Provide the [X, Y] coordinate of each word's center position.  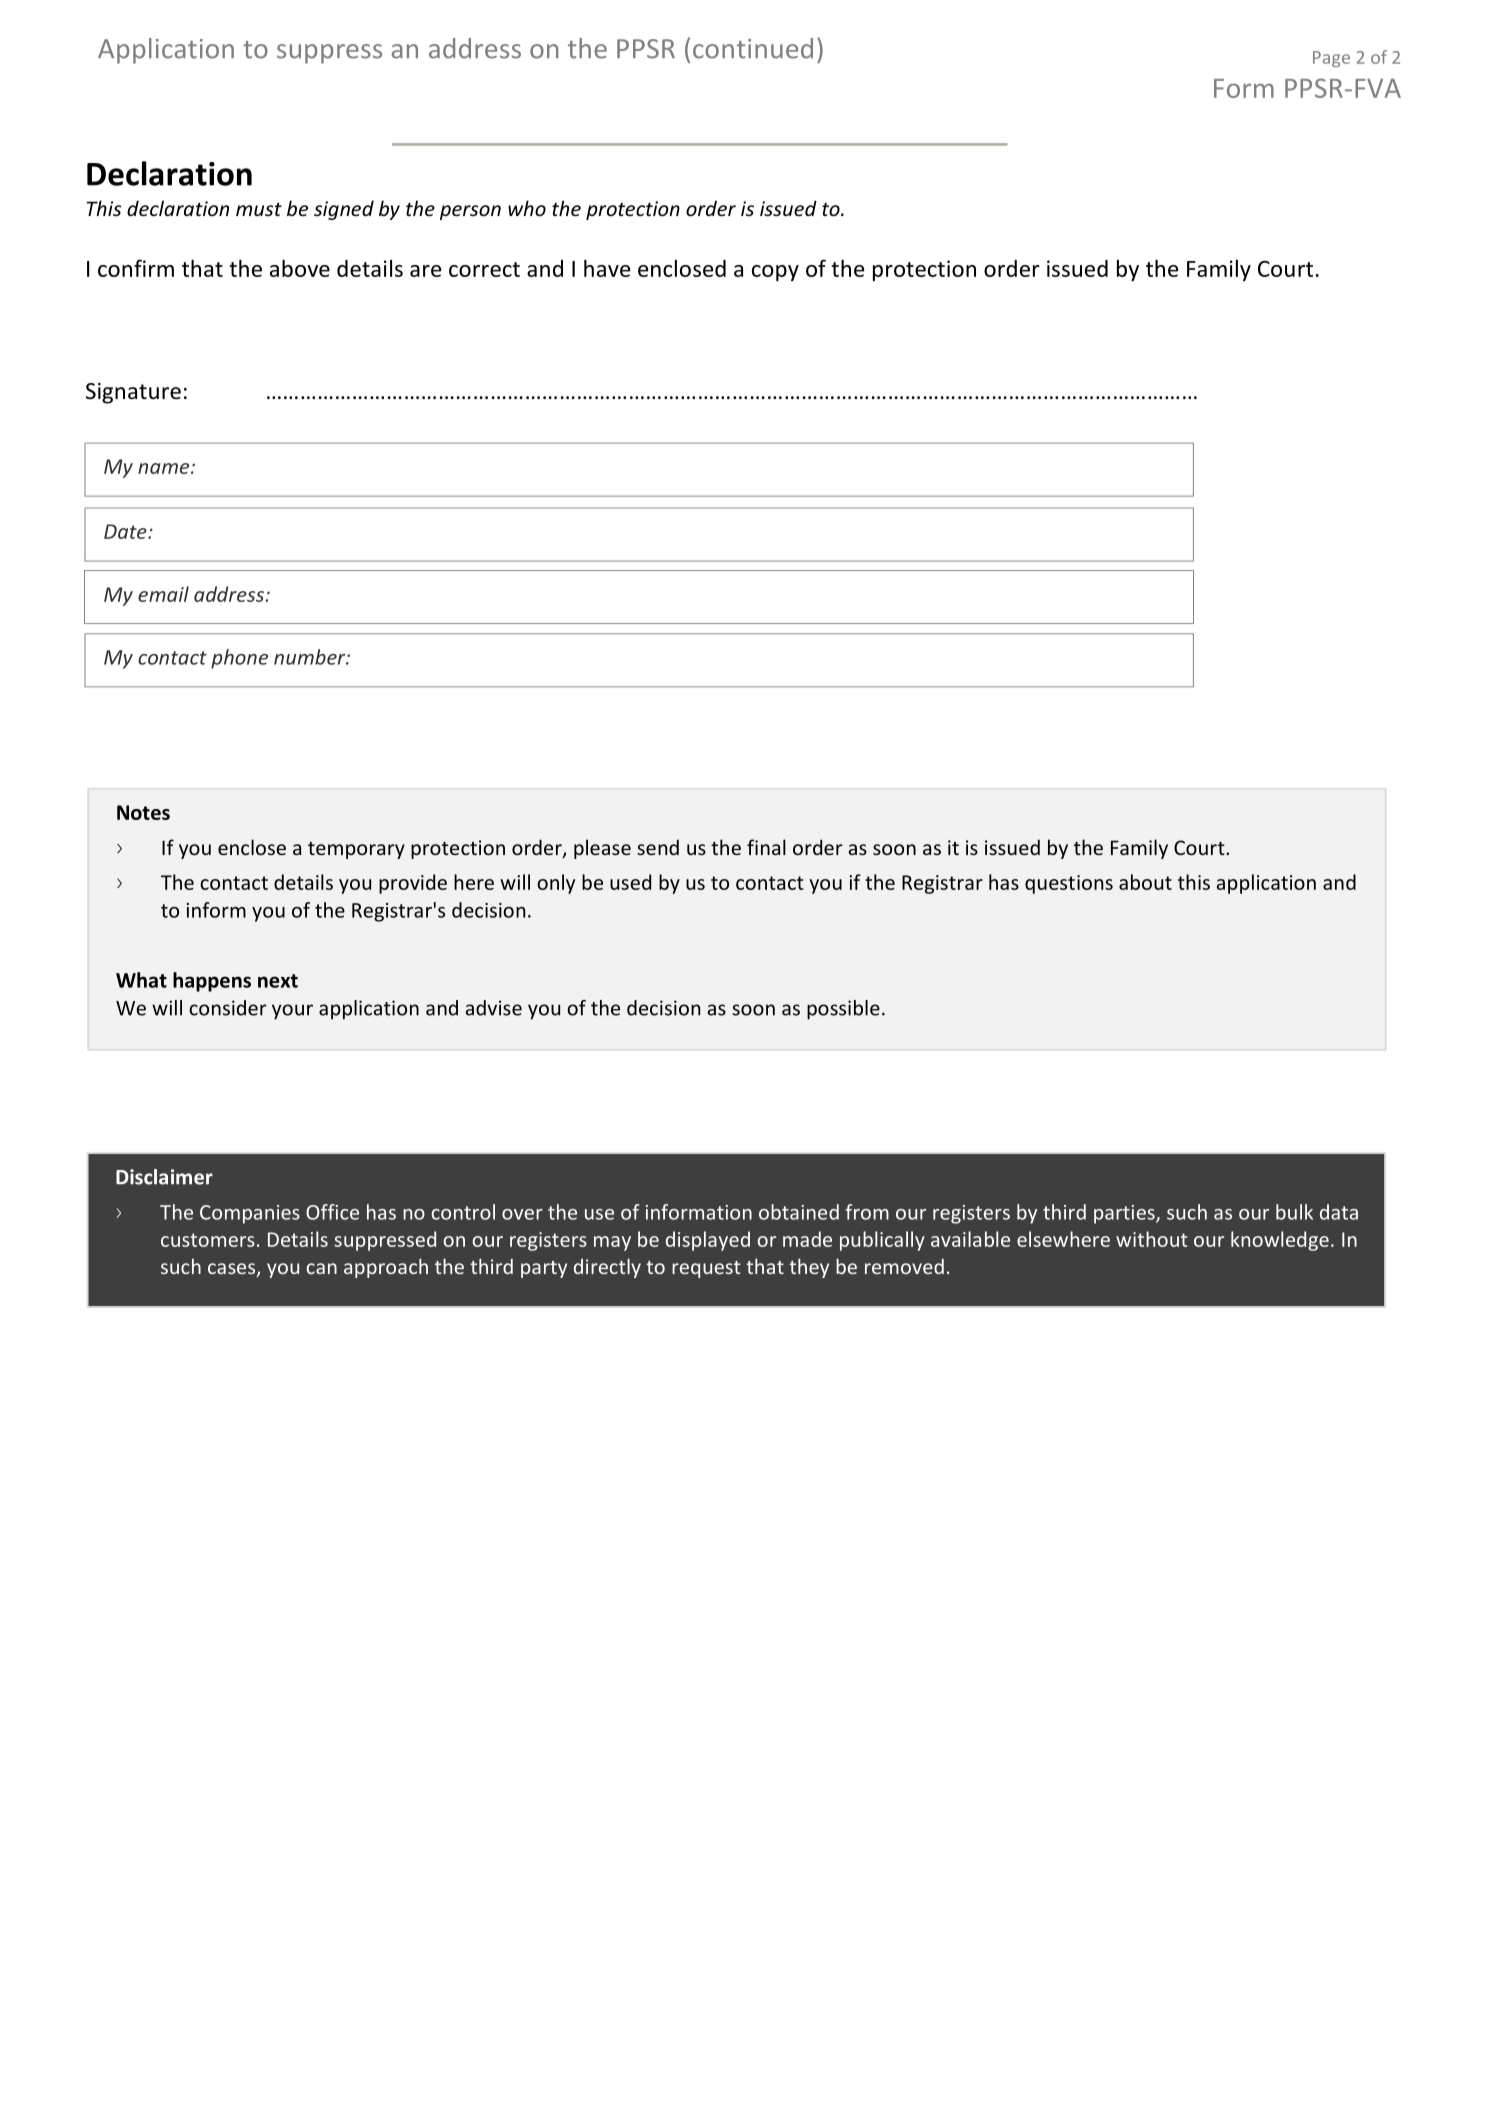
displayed [708, 1241]
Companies [250, 1214]
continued [753, 48]
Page [1331, 59]
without [1152, 1239]
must [259, 209]
